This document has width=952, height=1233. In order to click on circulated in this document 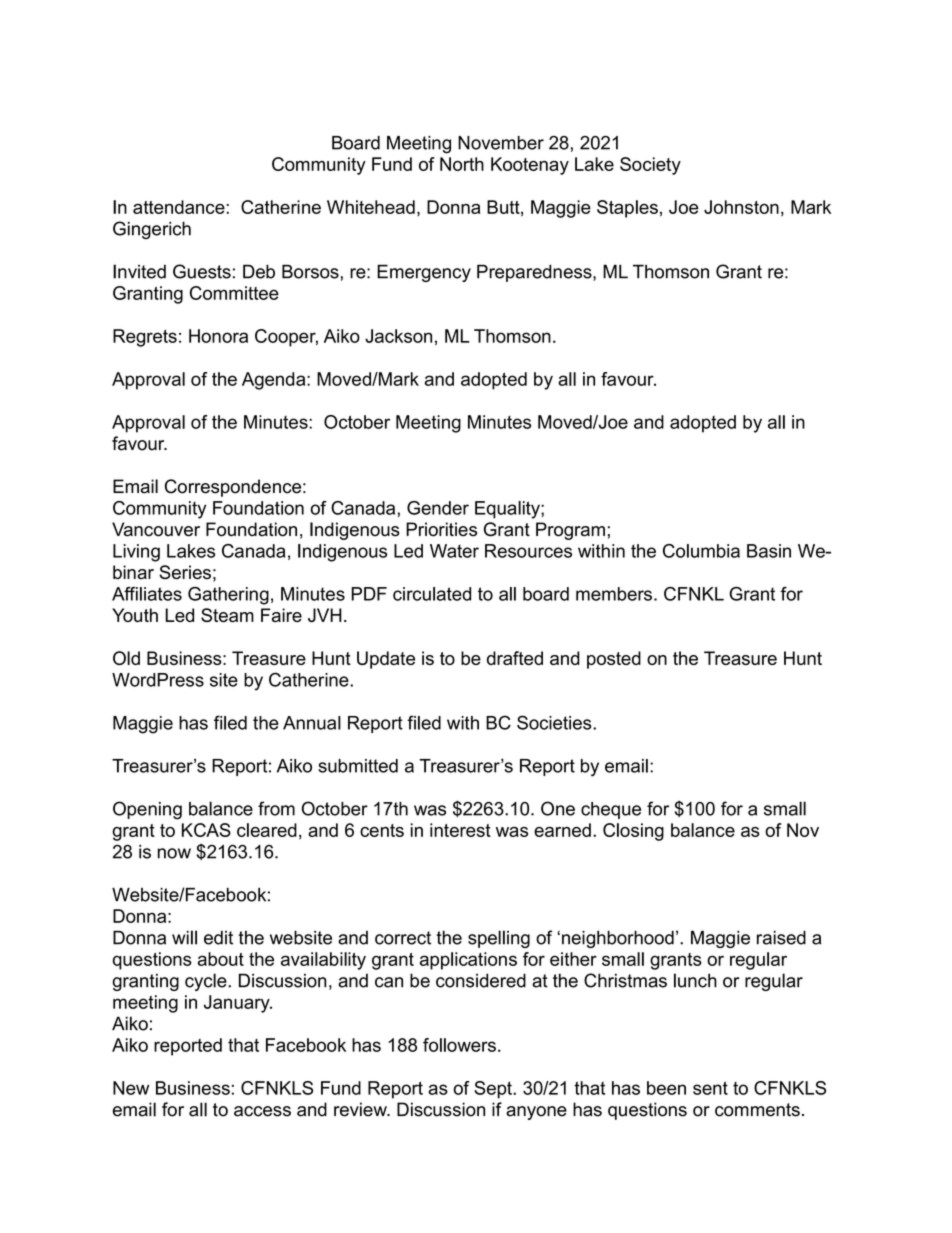, I will do `click(432, 594)`.
